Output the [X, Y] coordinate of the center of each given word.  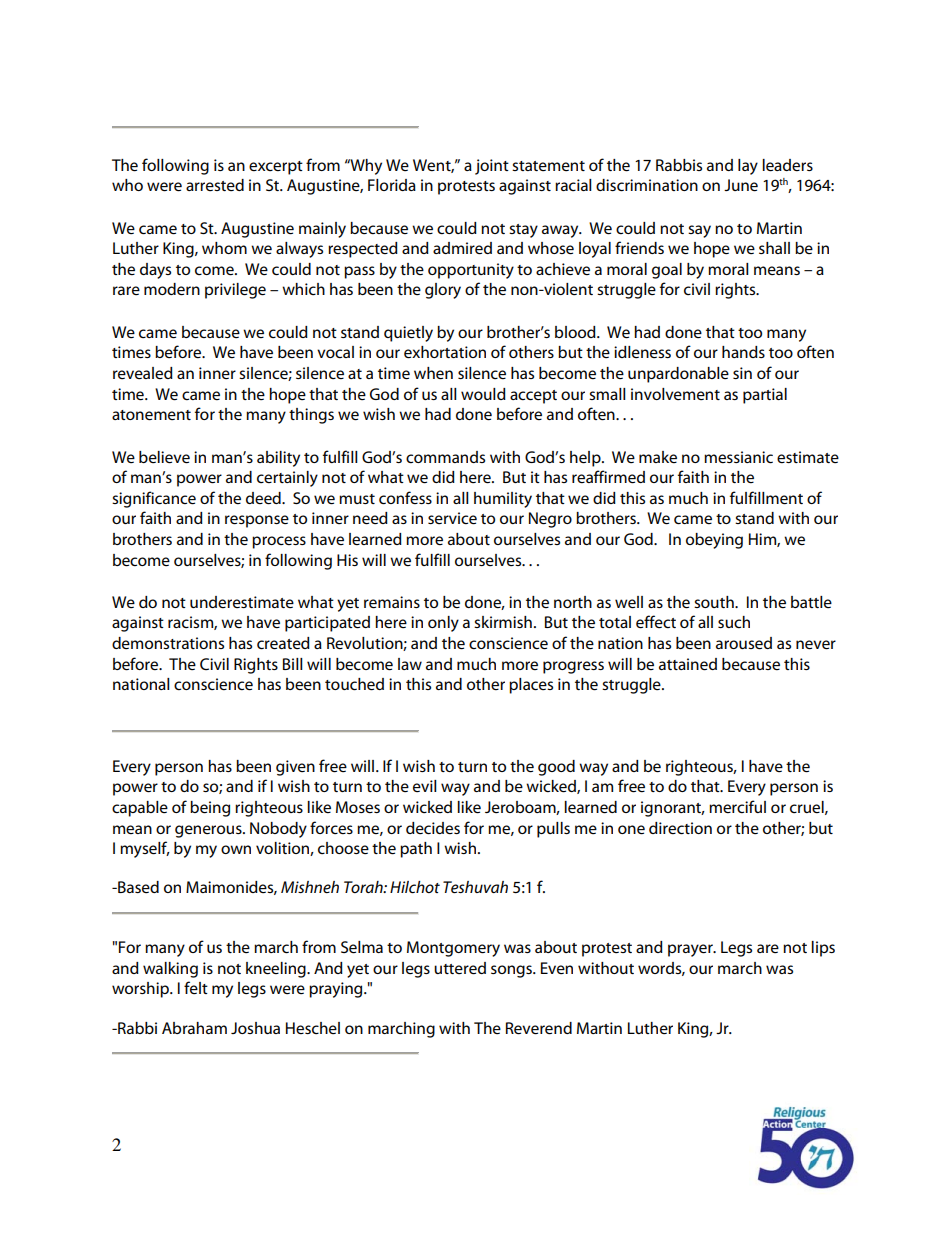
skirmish [503, 622]
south [715, 602]
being [210, 809]
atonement [151, 415]
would [483, 394]
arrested [215, 185]
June [741, 185]
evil [425, 786]
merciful [737, 806]
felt [196, 987]
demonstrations [168, 643]
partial [765, 396]
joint [492, 167]
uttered [460, 968]
